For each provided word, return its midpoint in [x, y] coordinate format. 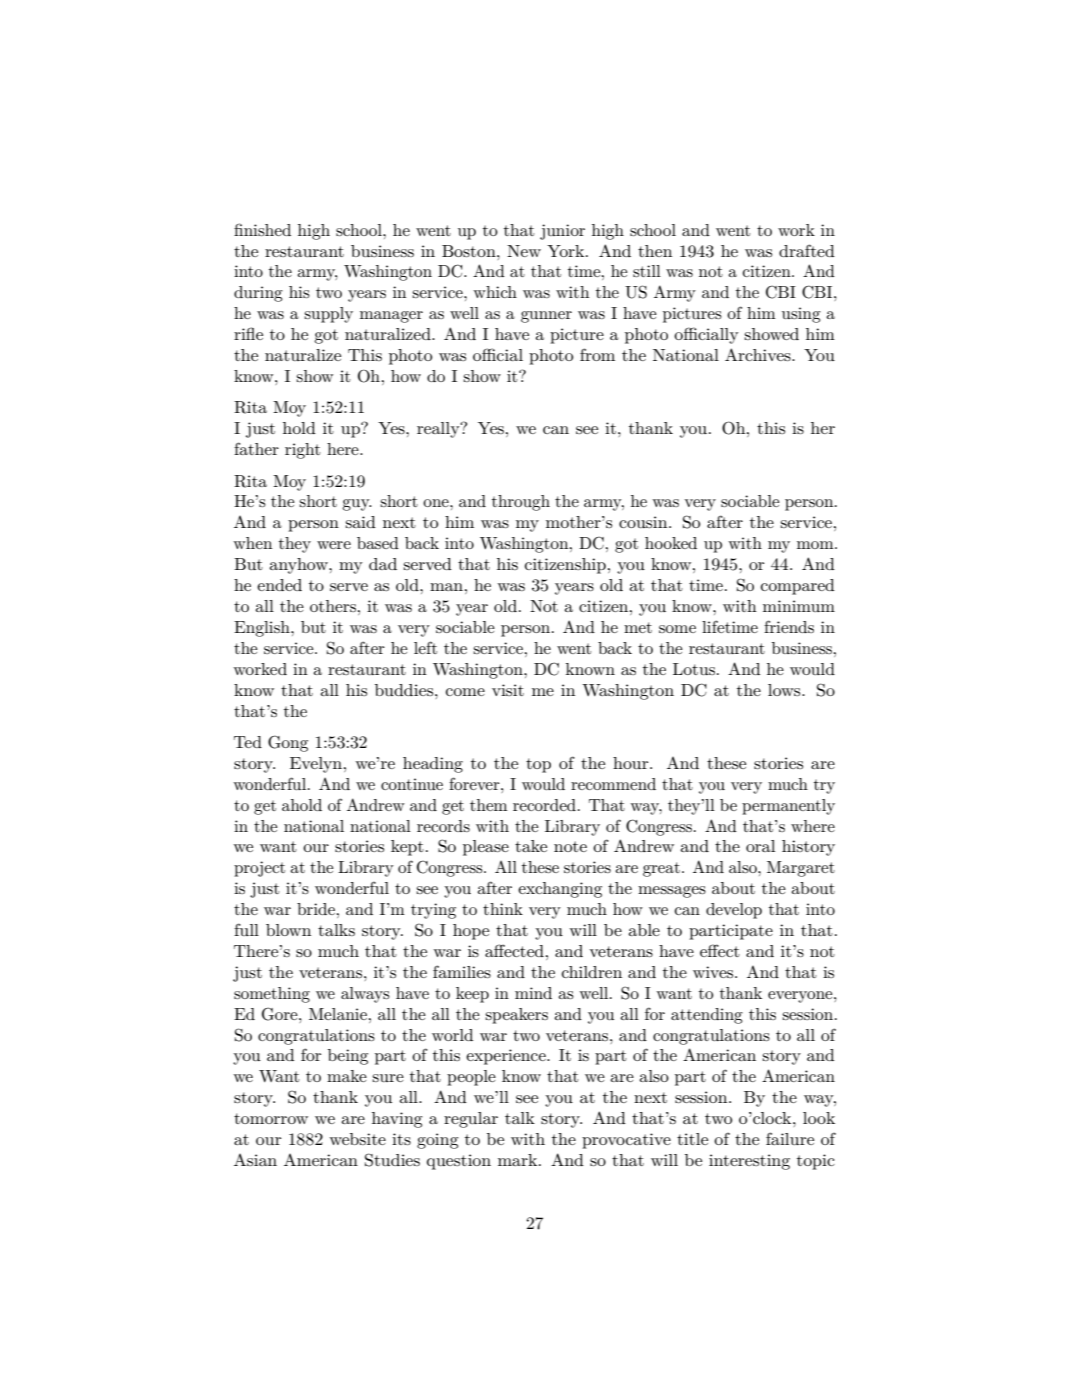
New [524, 251]
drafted [807, 250]
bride [316, 909]
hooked [671, 543]
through [521, 503]
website [357, 1139]
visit [508, 690]
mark [519, 1160]
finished [262, 229]
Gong [288, 743]
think [503, 909]
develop [734, 911]
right [303, 451]
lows [785, 690]
